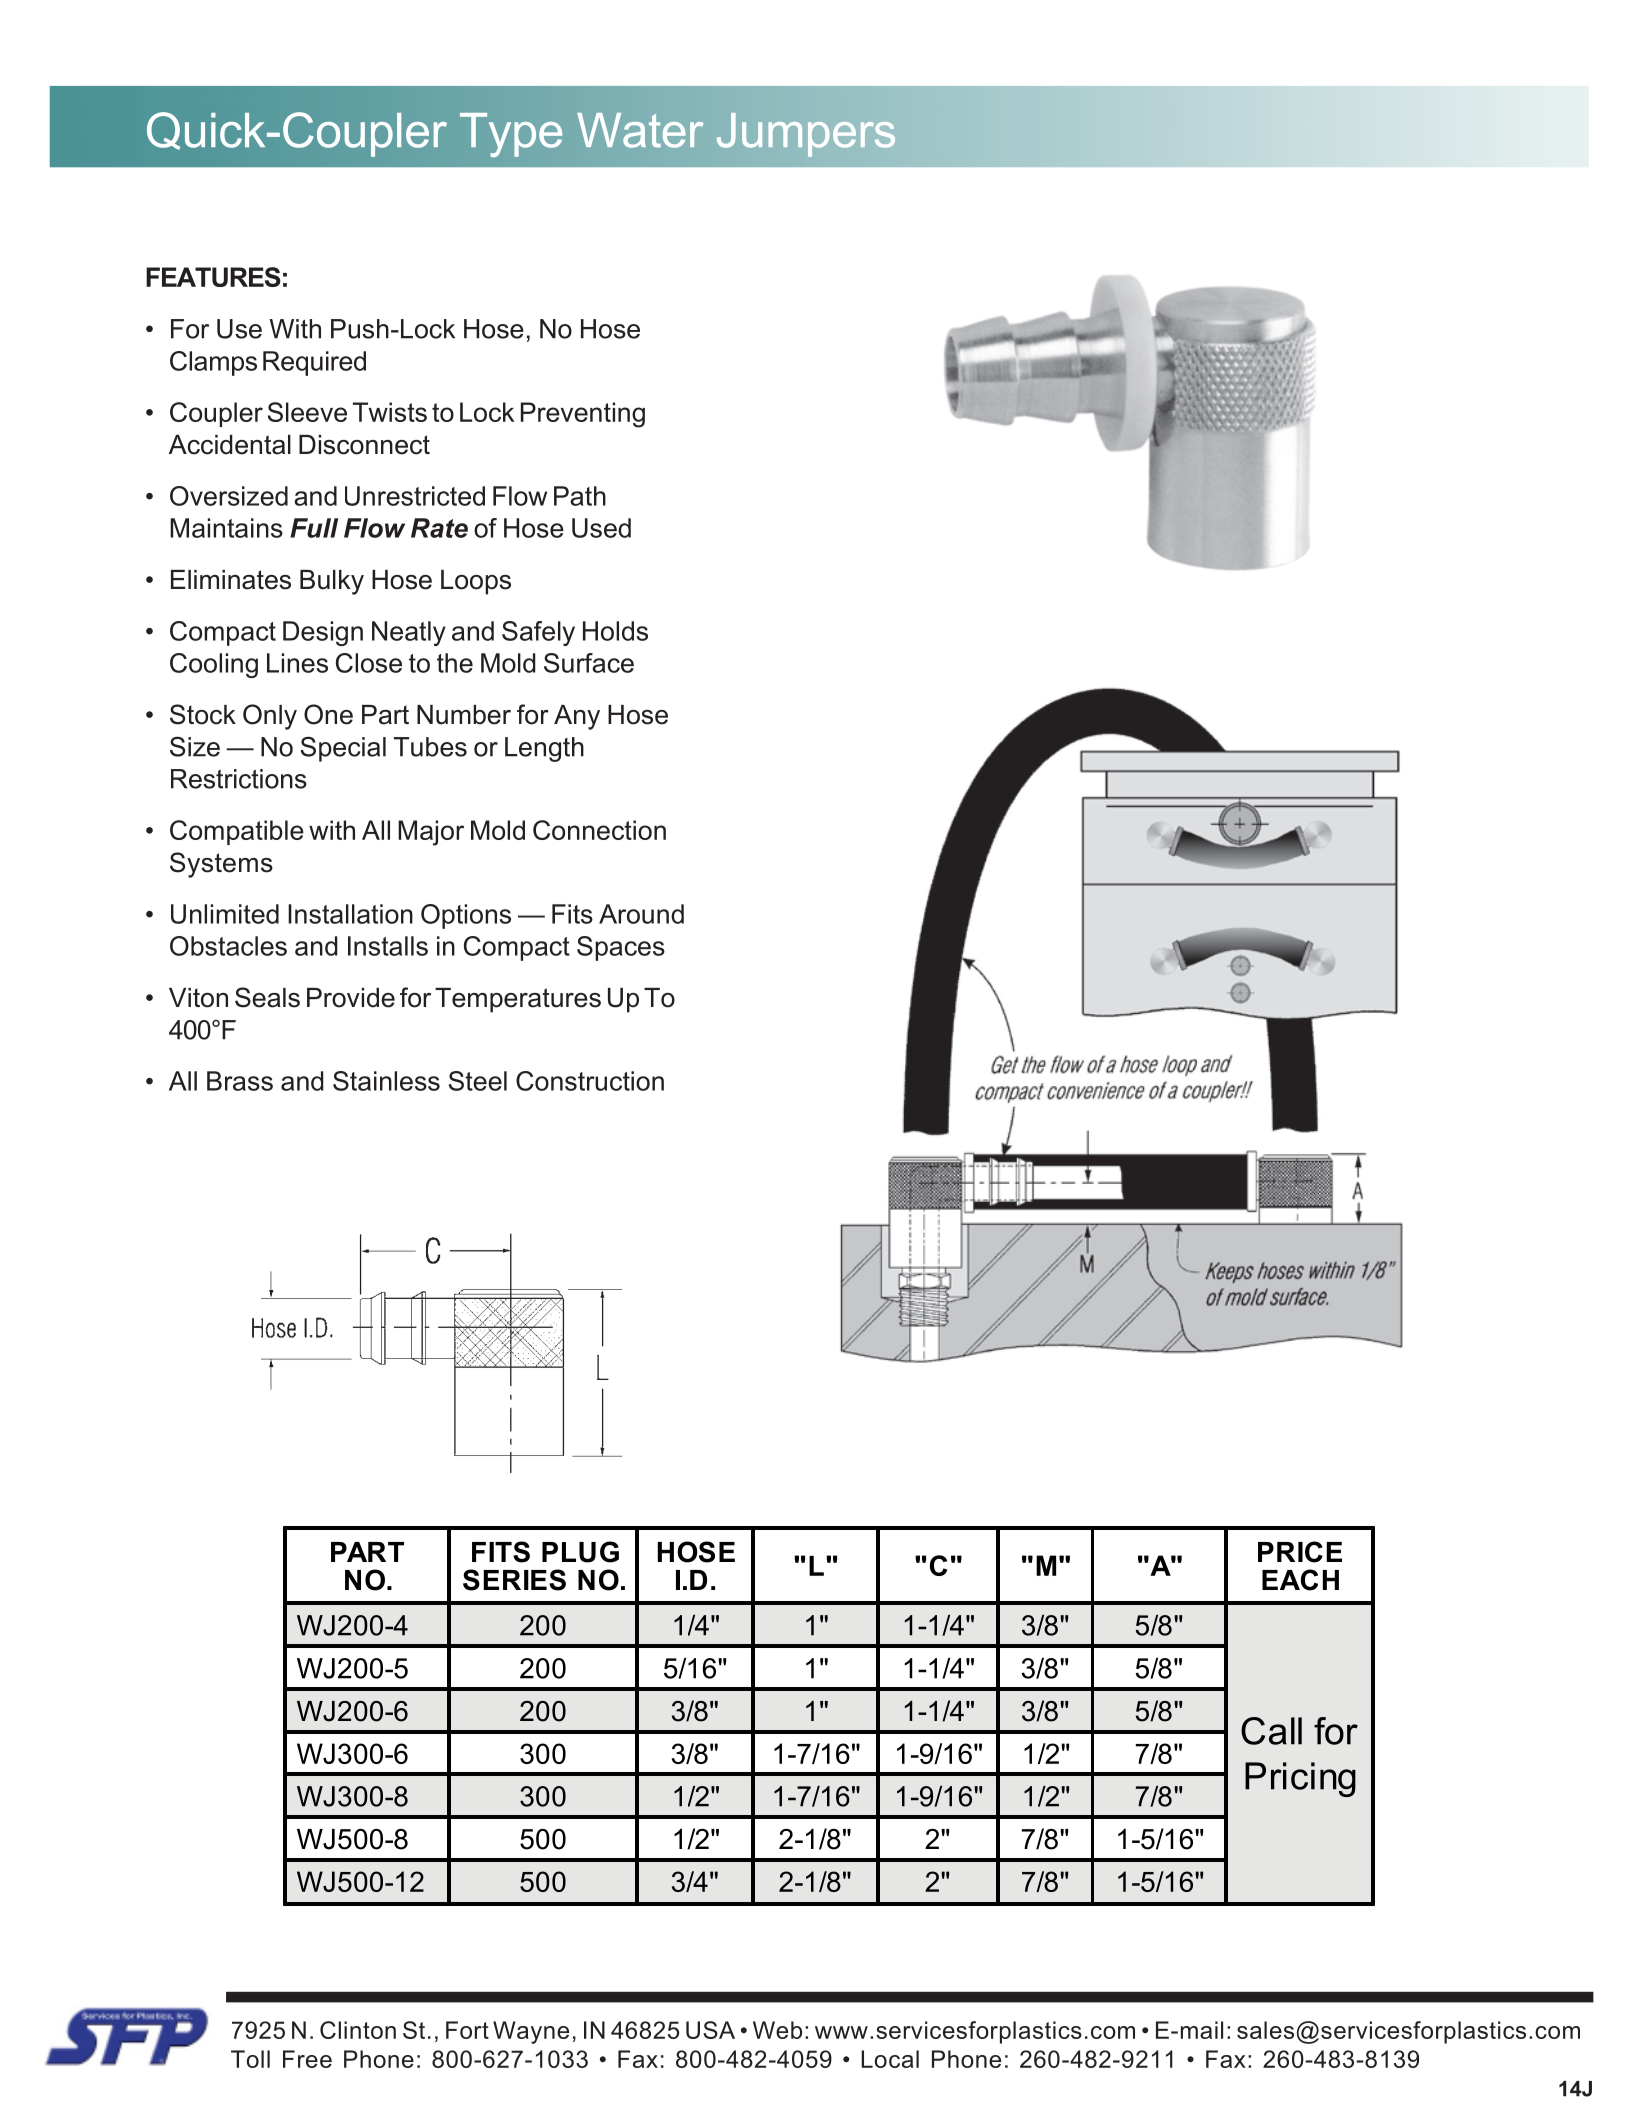 This screenshot has height=2122, width=1640. Describe the element at coordinates (1300, 1552) in the screenshot. I see `PRICE` at that location.
